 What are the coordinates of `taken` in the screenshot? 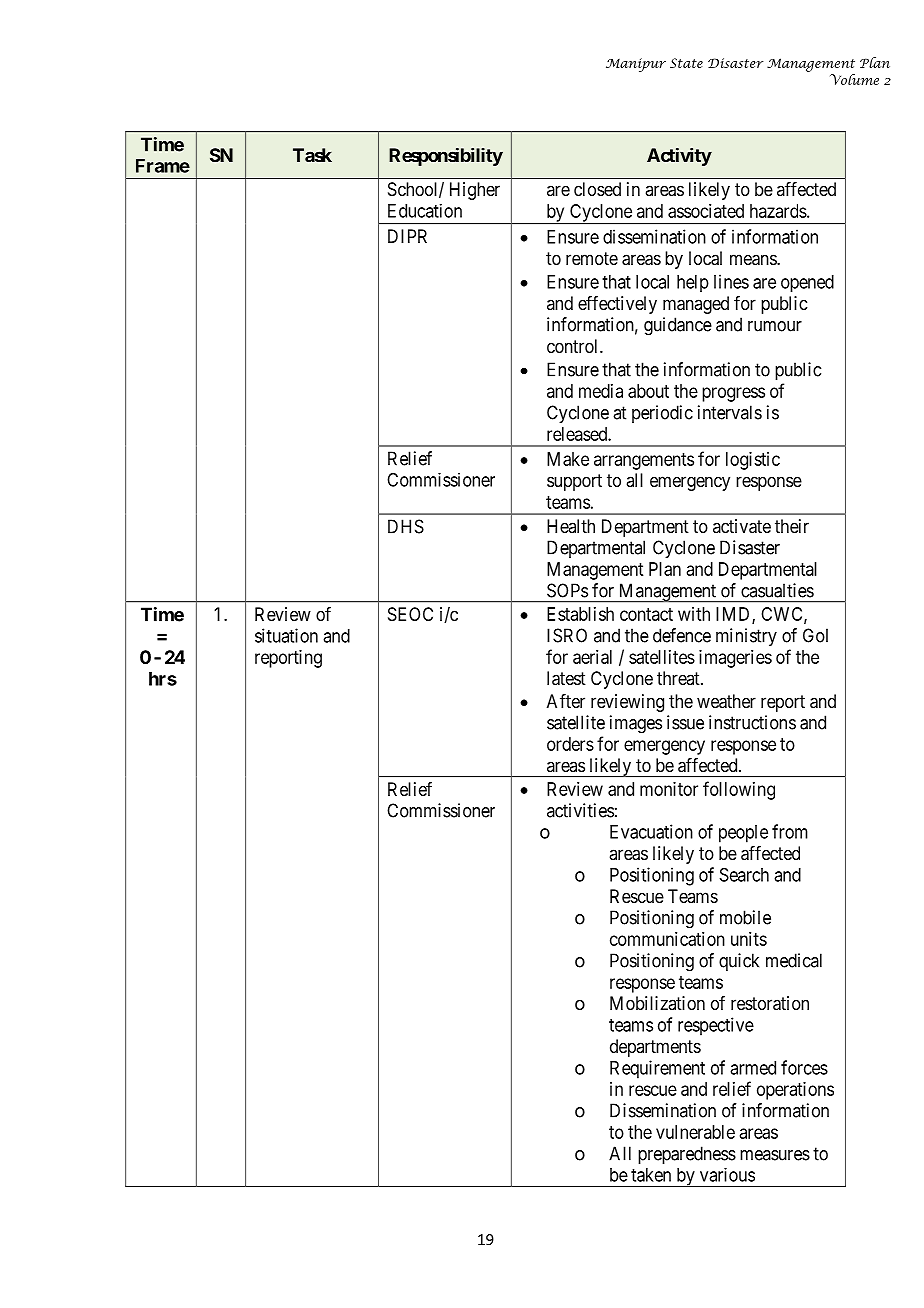 It's located at (651, 1175).
